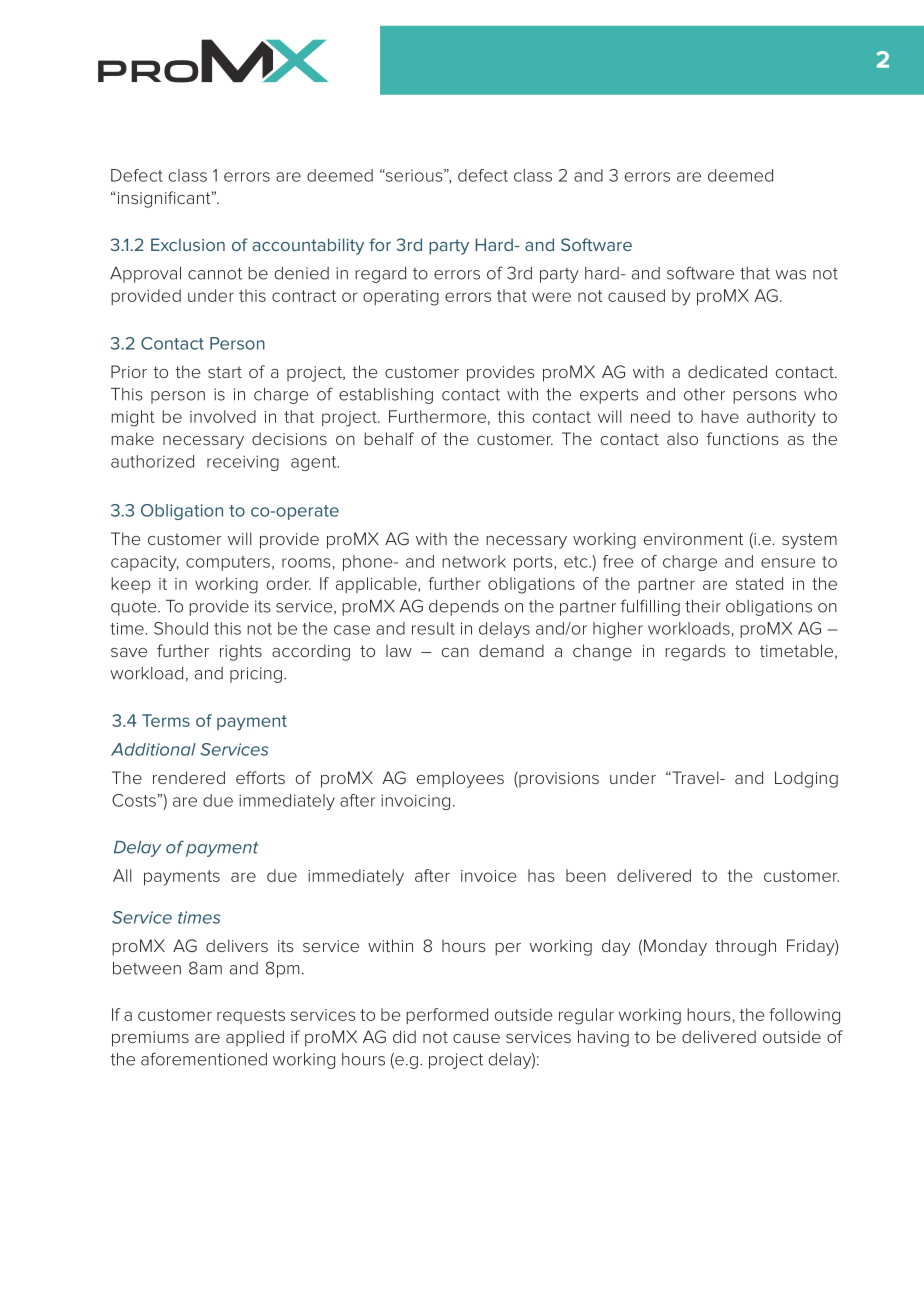 The height and width of the screenshot is (1308, 924). Describe the element at coordinates (804, 1016) in the screenshot. I see `following` at that location.
